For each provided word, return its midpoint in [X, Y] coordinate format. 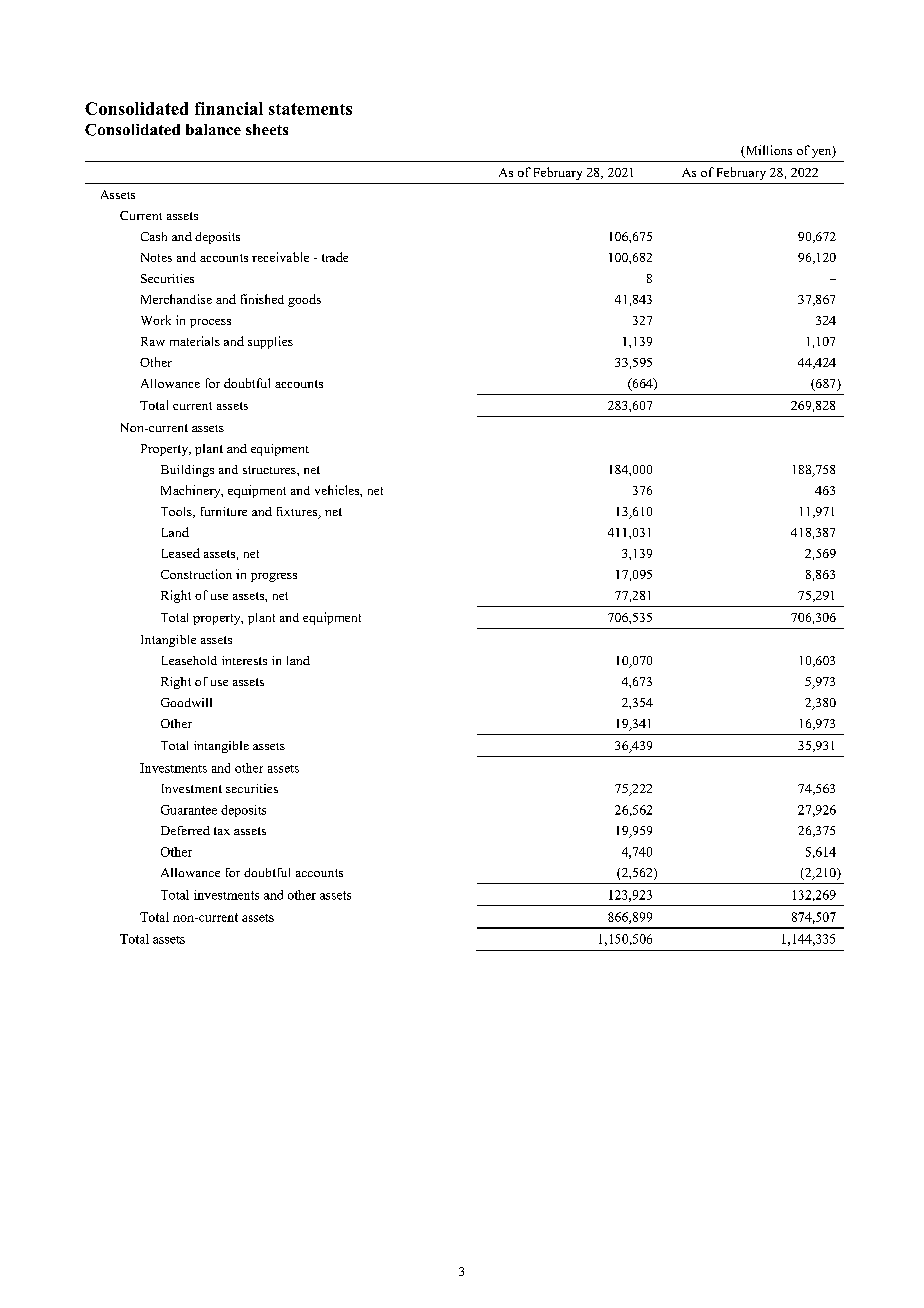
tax [222, 831]
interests [244, 660]
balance [213, 129]
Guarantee [189, 810]
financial [229, 108]
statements [310, 109]
